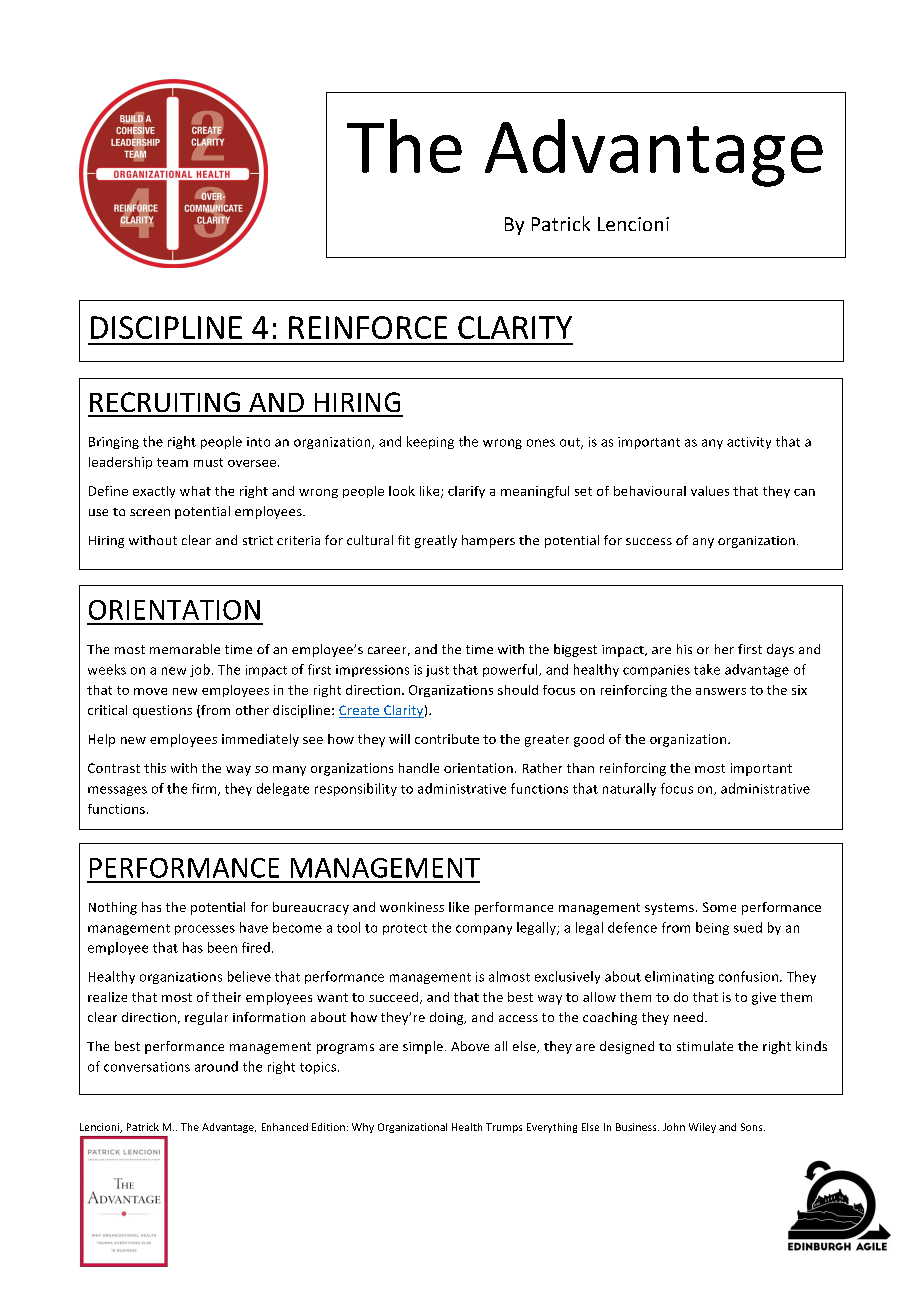 The width and height of the screenshot is (924, 1308). What do you see at coordinates (447, 739) in the screenshot?
I see `contribute` at bounding box center [447, 739].
